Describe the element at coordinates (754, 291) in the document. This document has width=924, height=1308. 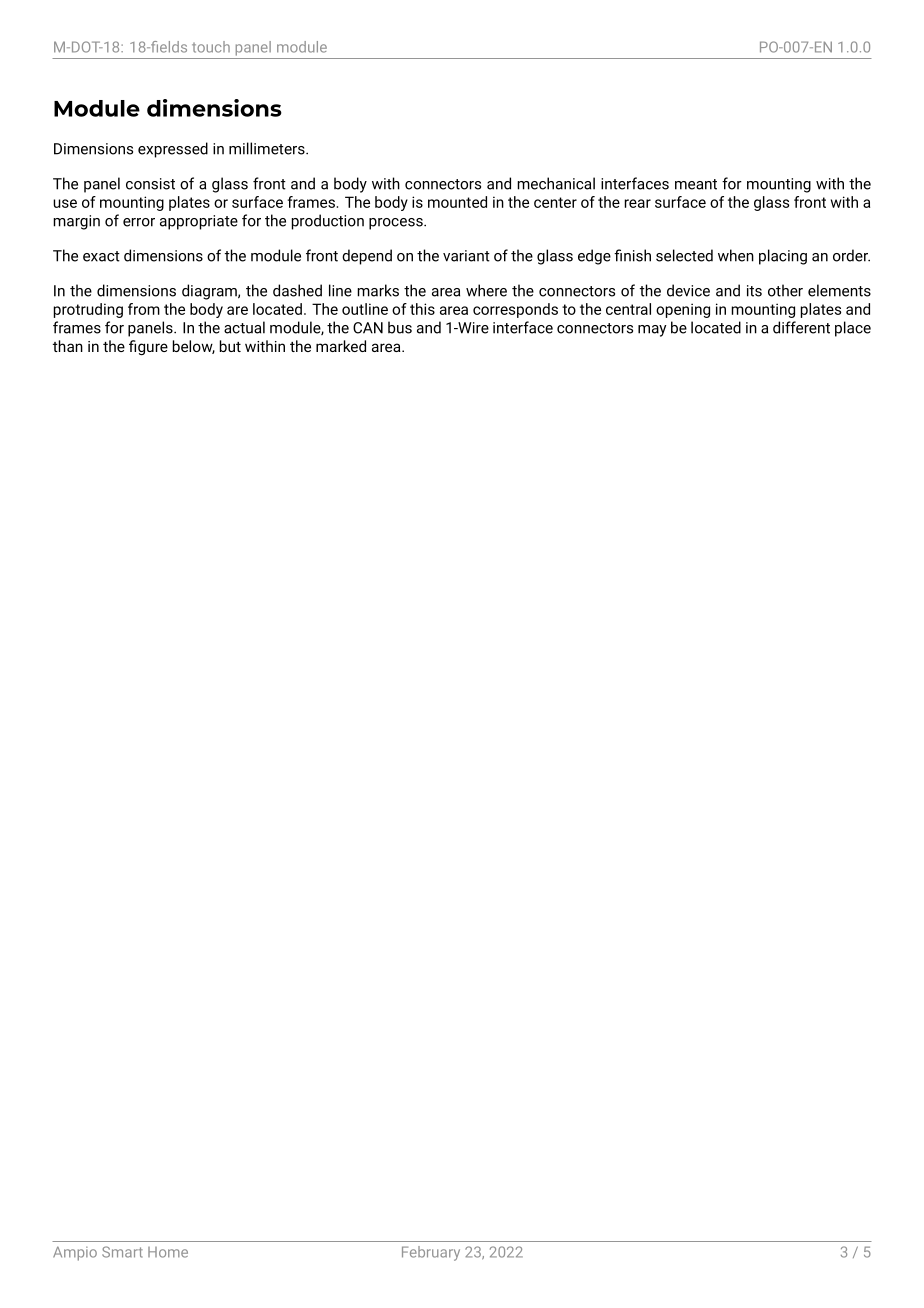
I see `its` at that location.
